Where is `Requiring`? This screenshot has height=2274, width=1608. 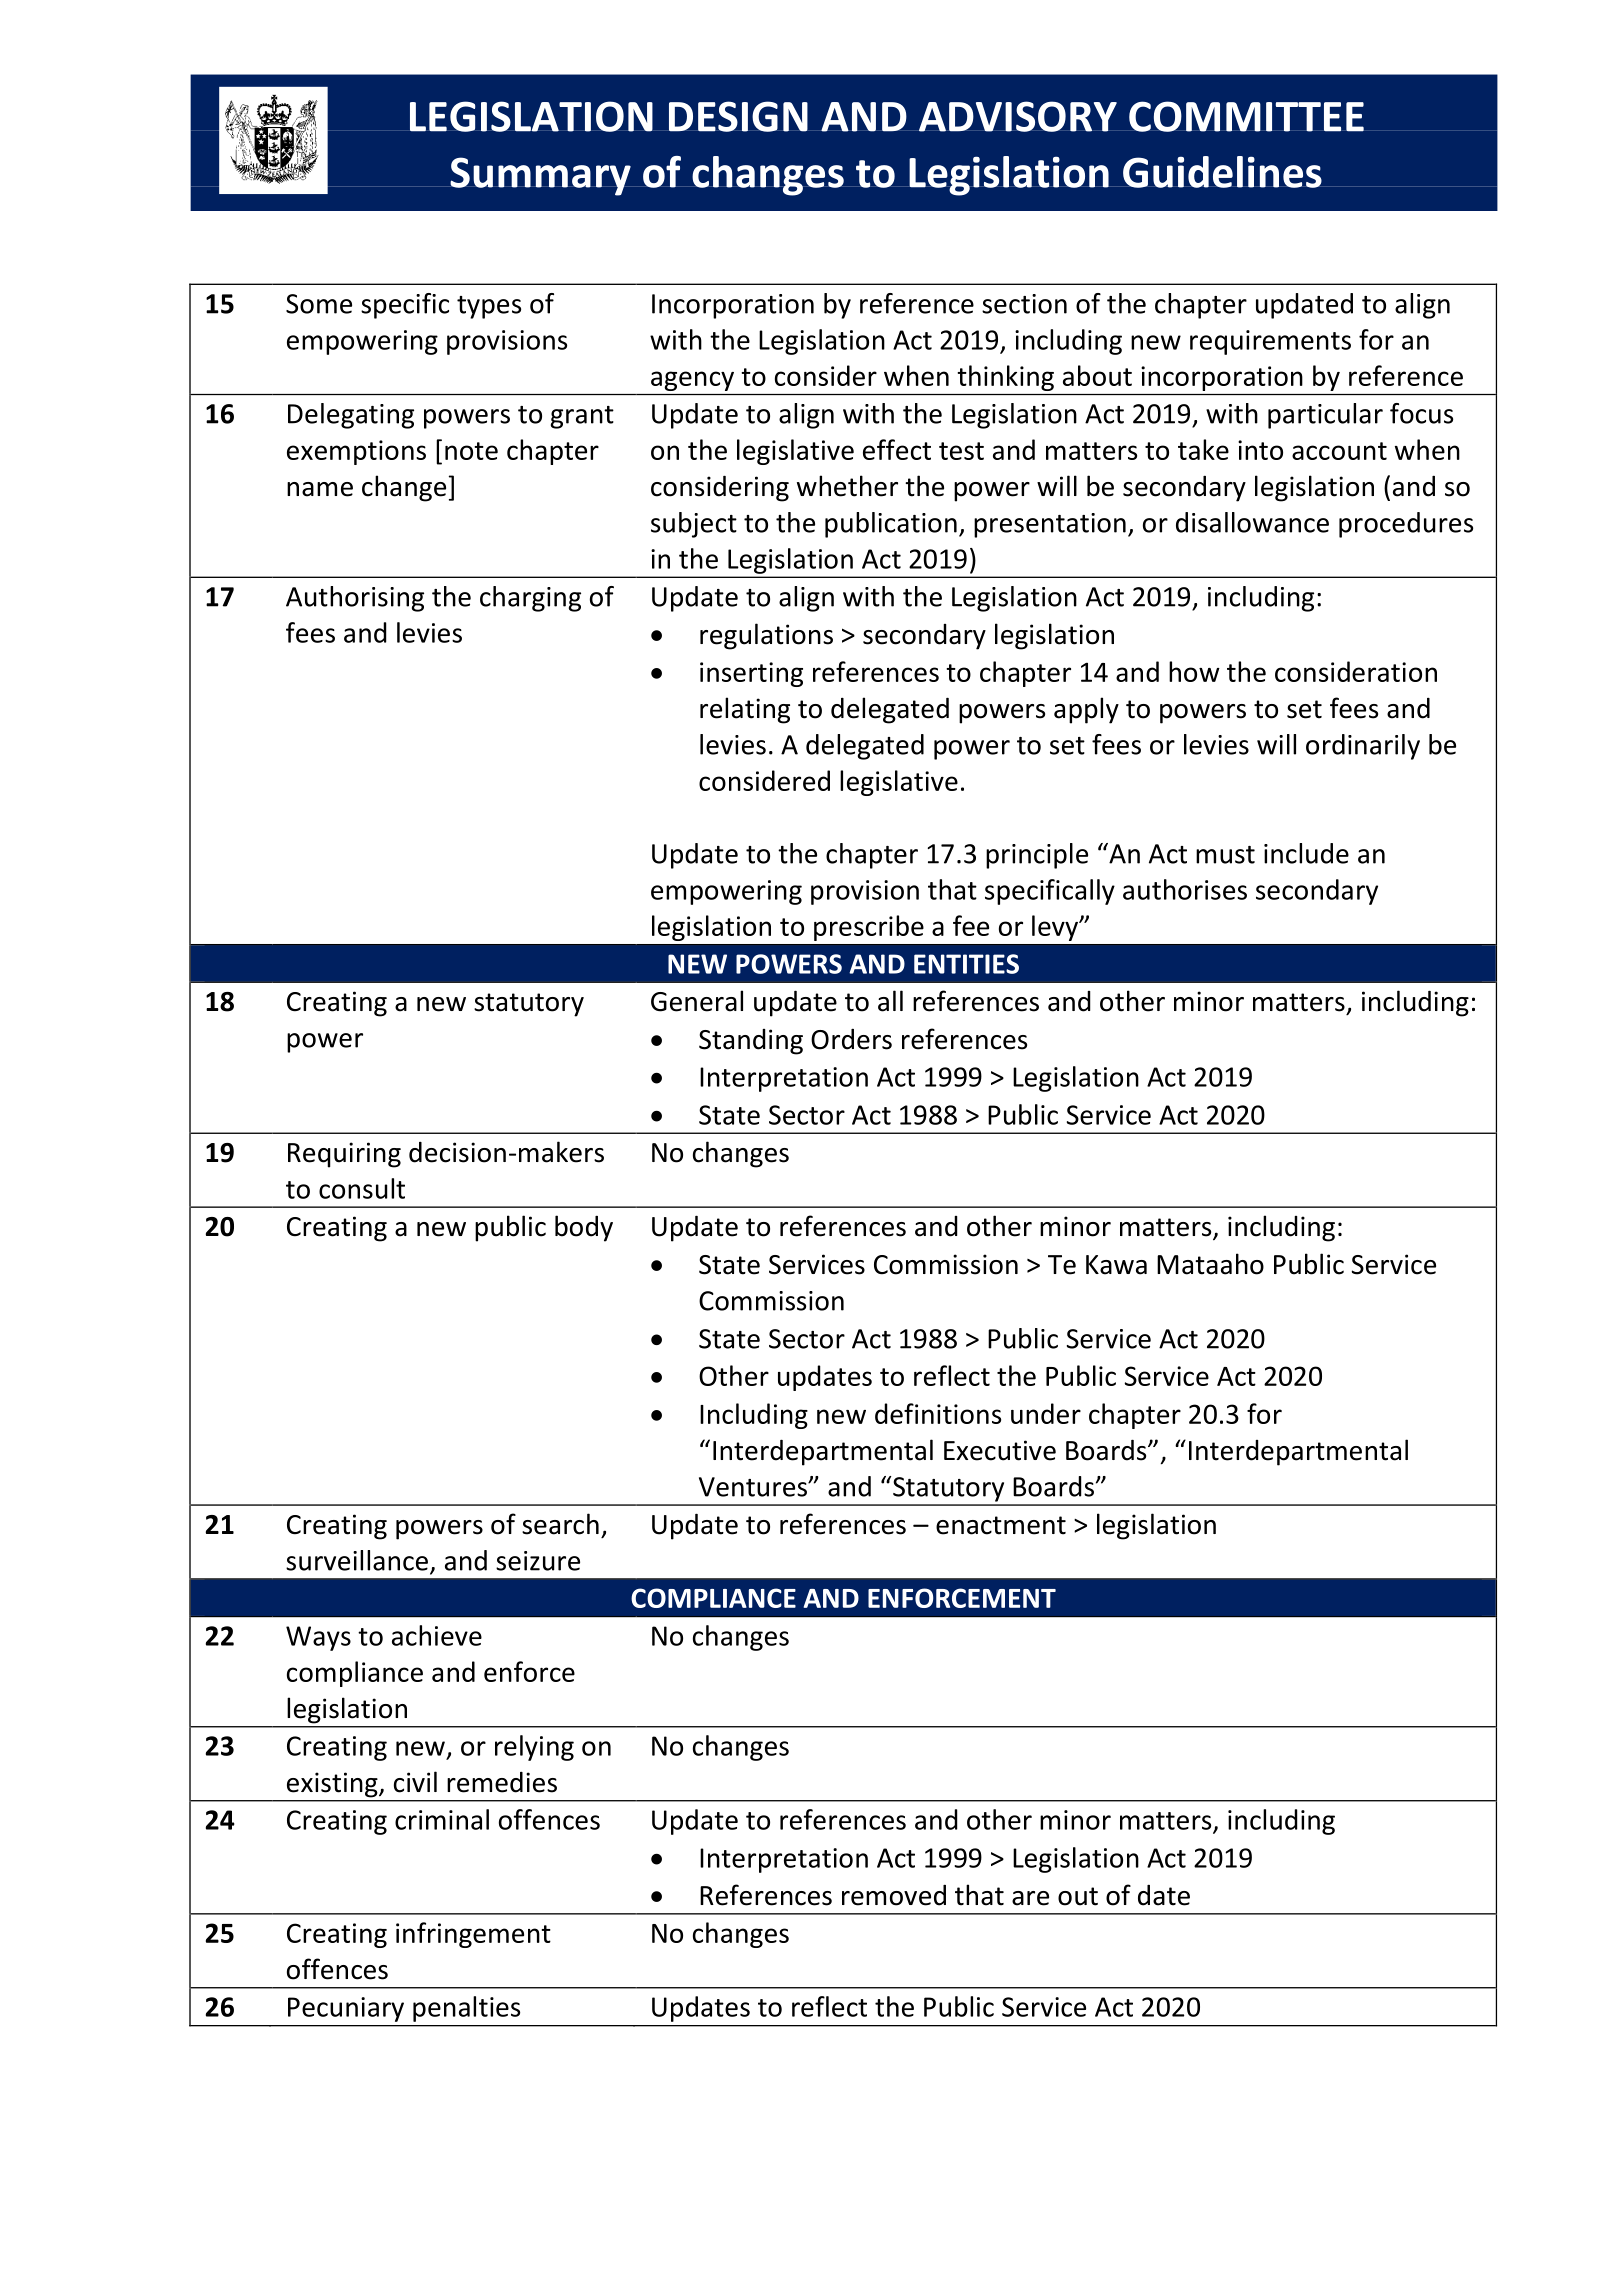 Requiring is located at coordinates (344, 1155).
